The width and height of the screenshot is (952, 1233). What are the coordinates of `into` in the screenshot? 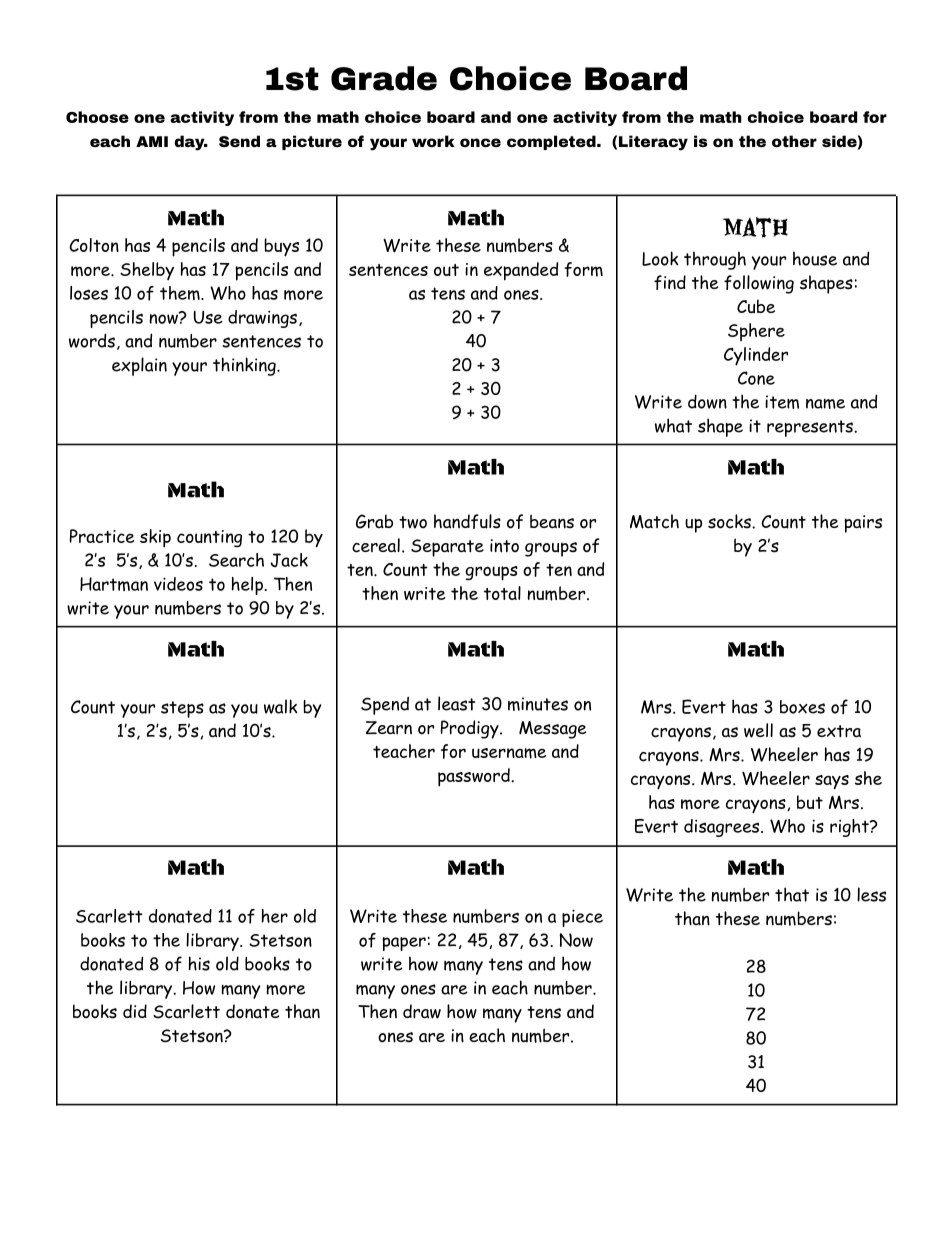 It's located at (504, 546).
